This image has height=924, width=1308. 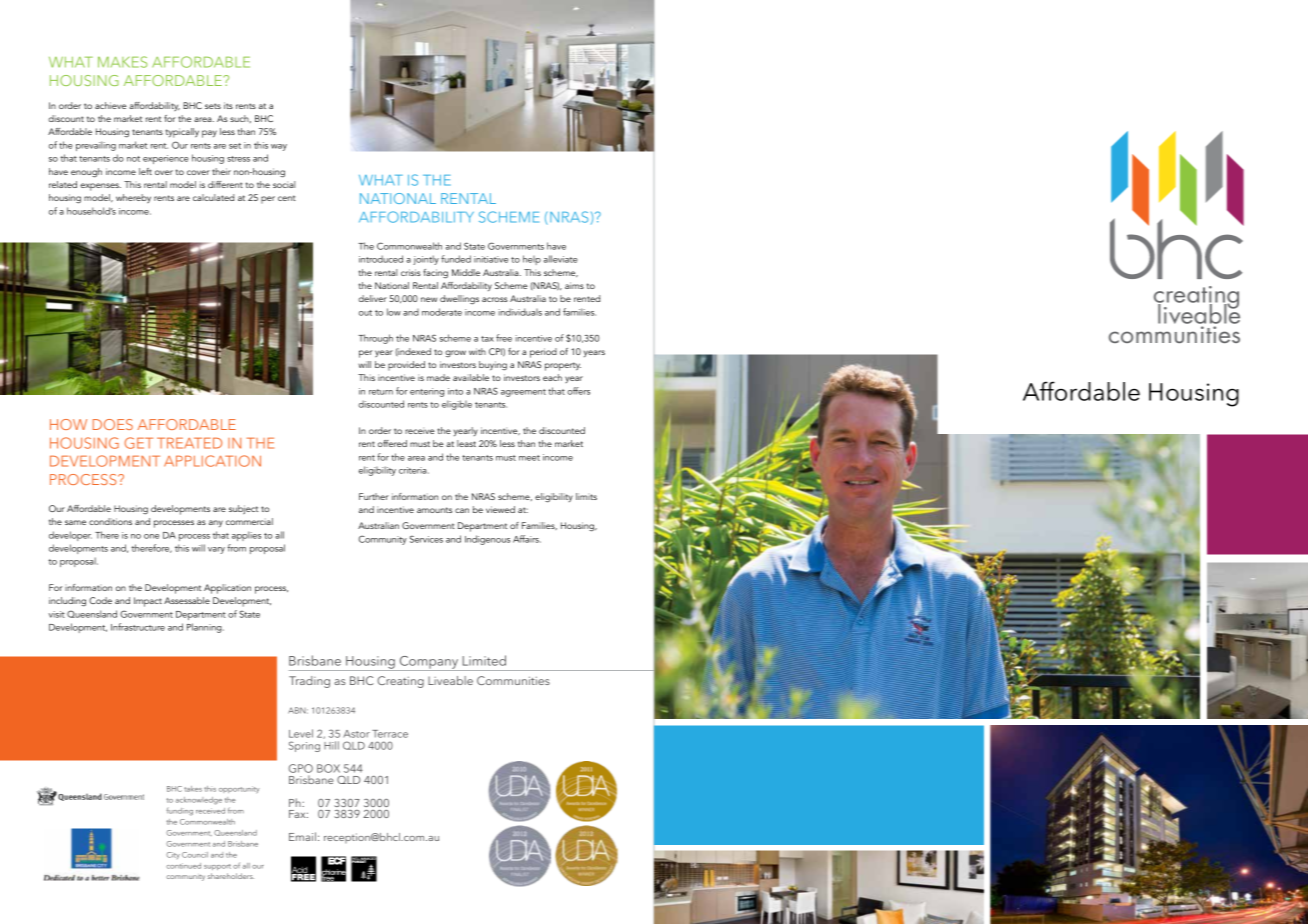 I want to click on initiative, so click(x=491, y=259).
